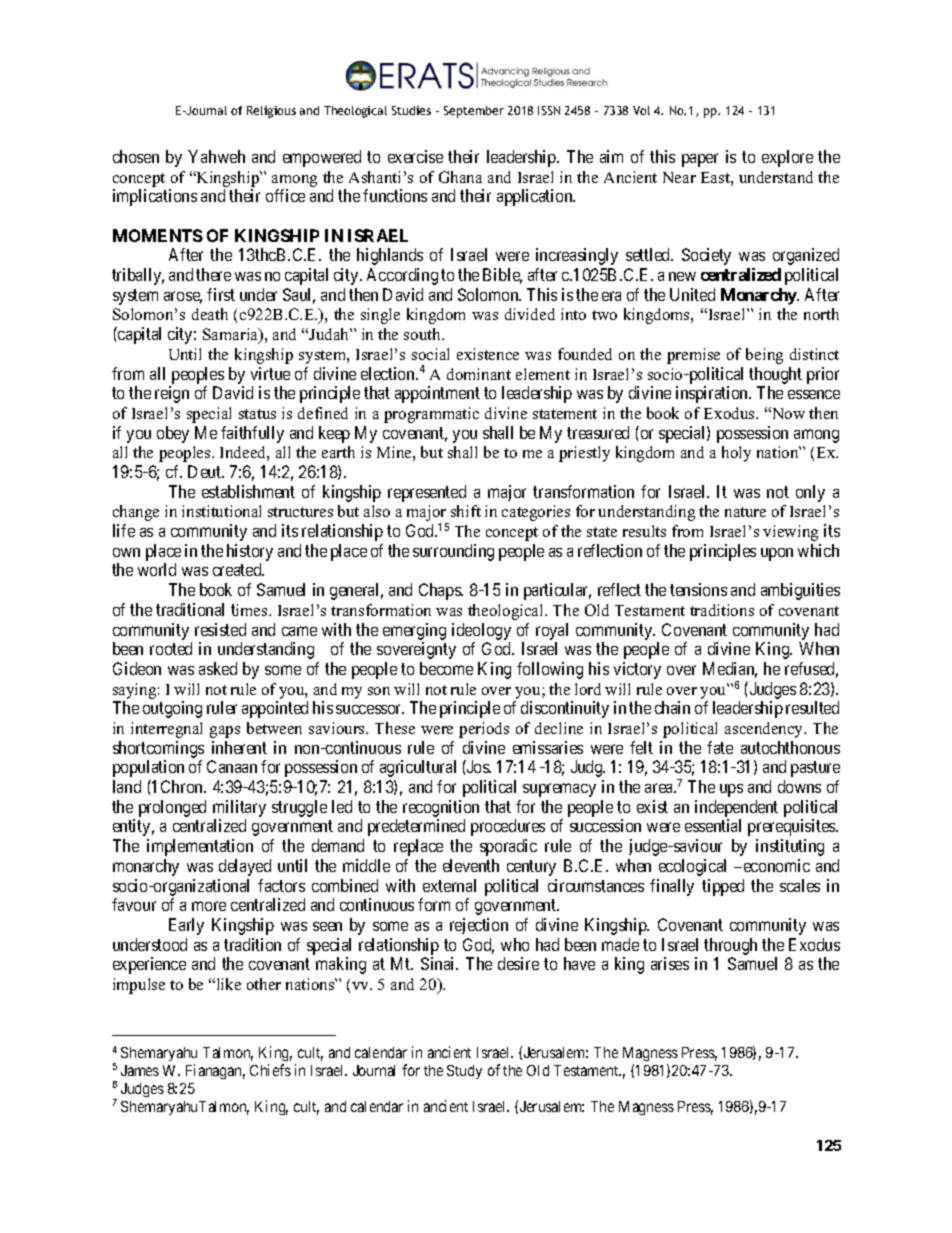 The width and height of the screenshot is (952, 1233). I want to click on paper, so click(700, 160).
